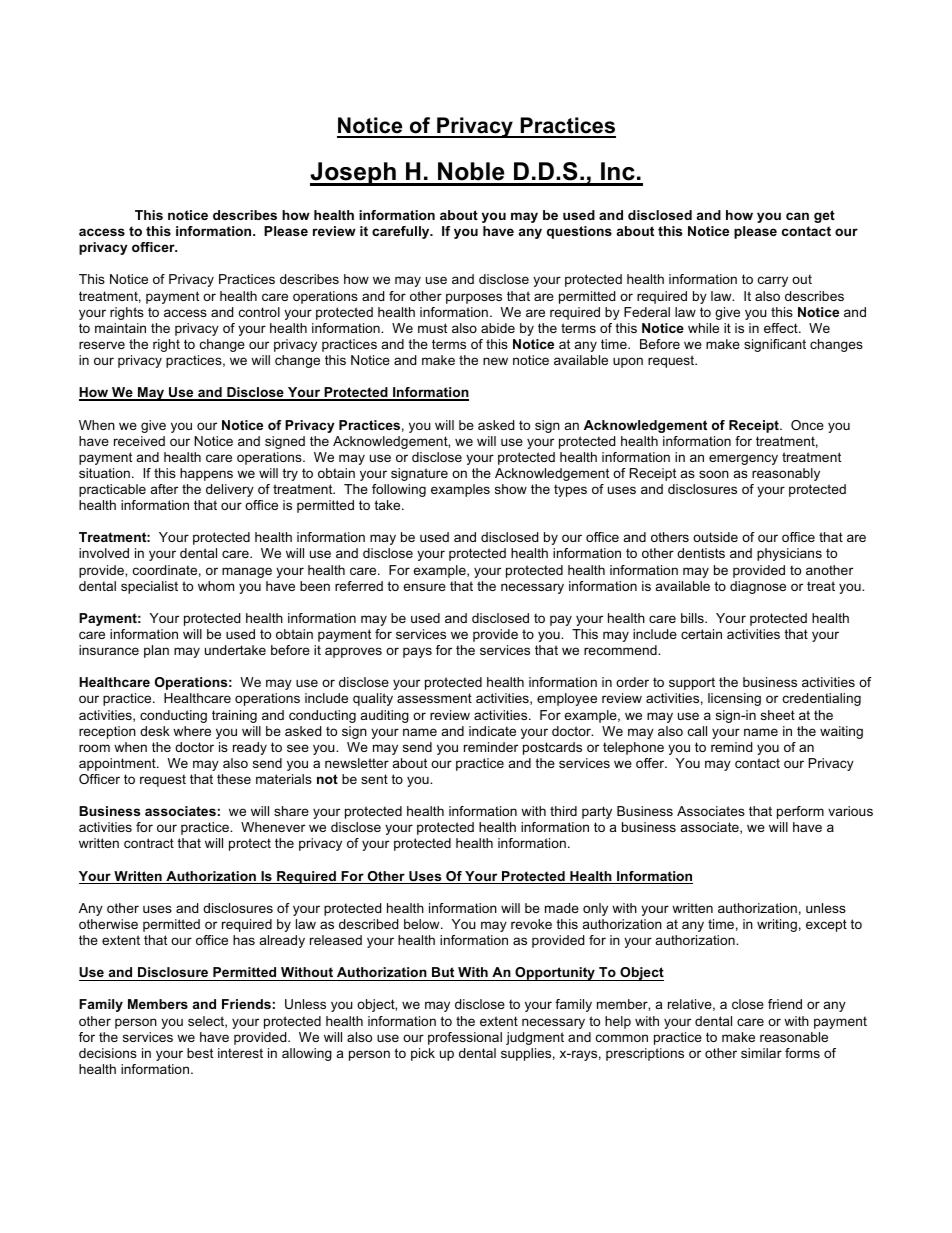  What do you see at coordinates (734, 699) in the document?
I see `licensing` at bounding box center [734, 699].
